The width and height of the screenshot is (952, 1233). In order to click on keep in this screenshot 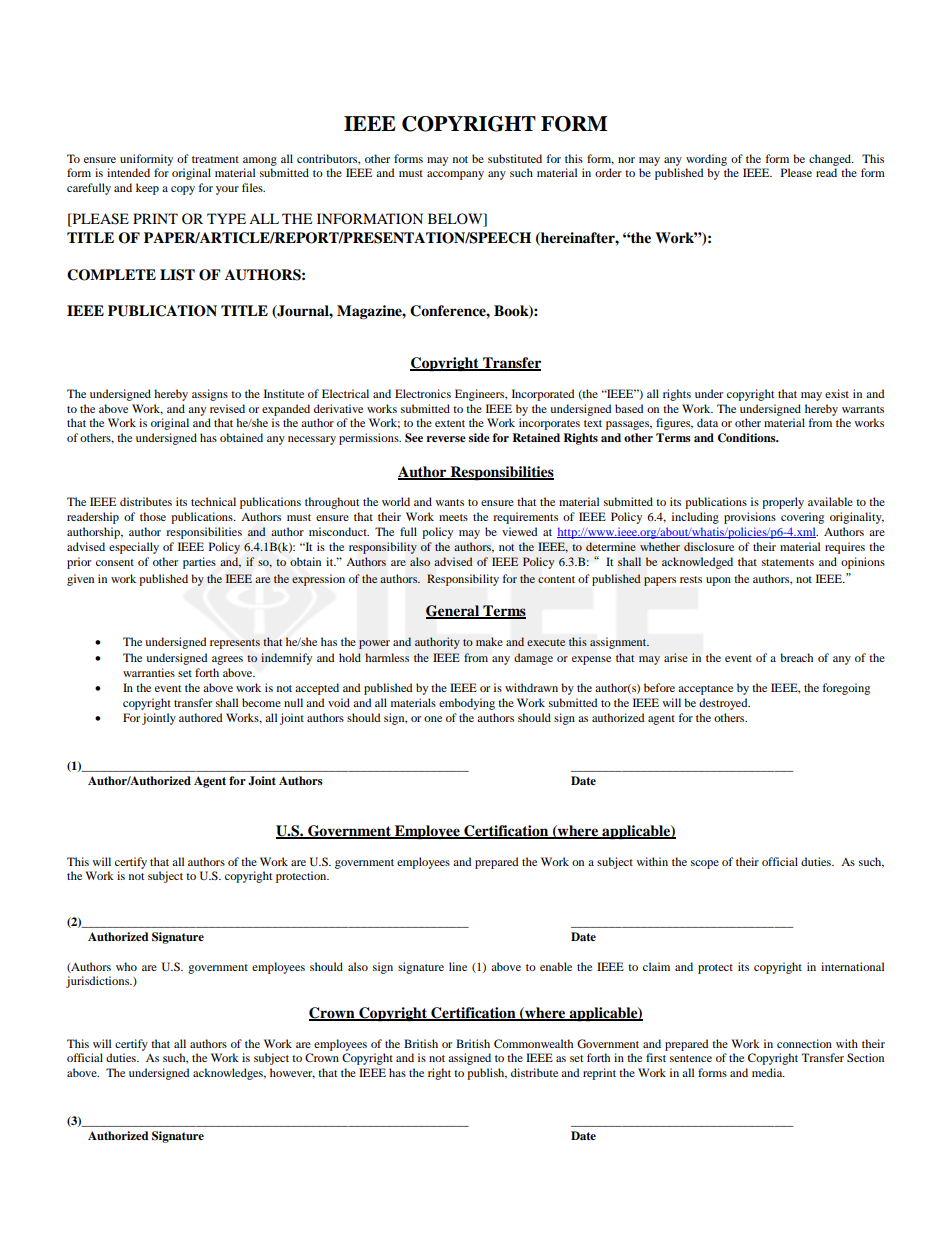, I will do `click(147, 189)`.
